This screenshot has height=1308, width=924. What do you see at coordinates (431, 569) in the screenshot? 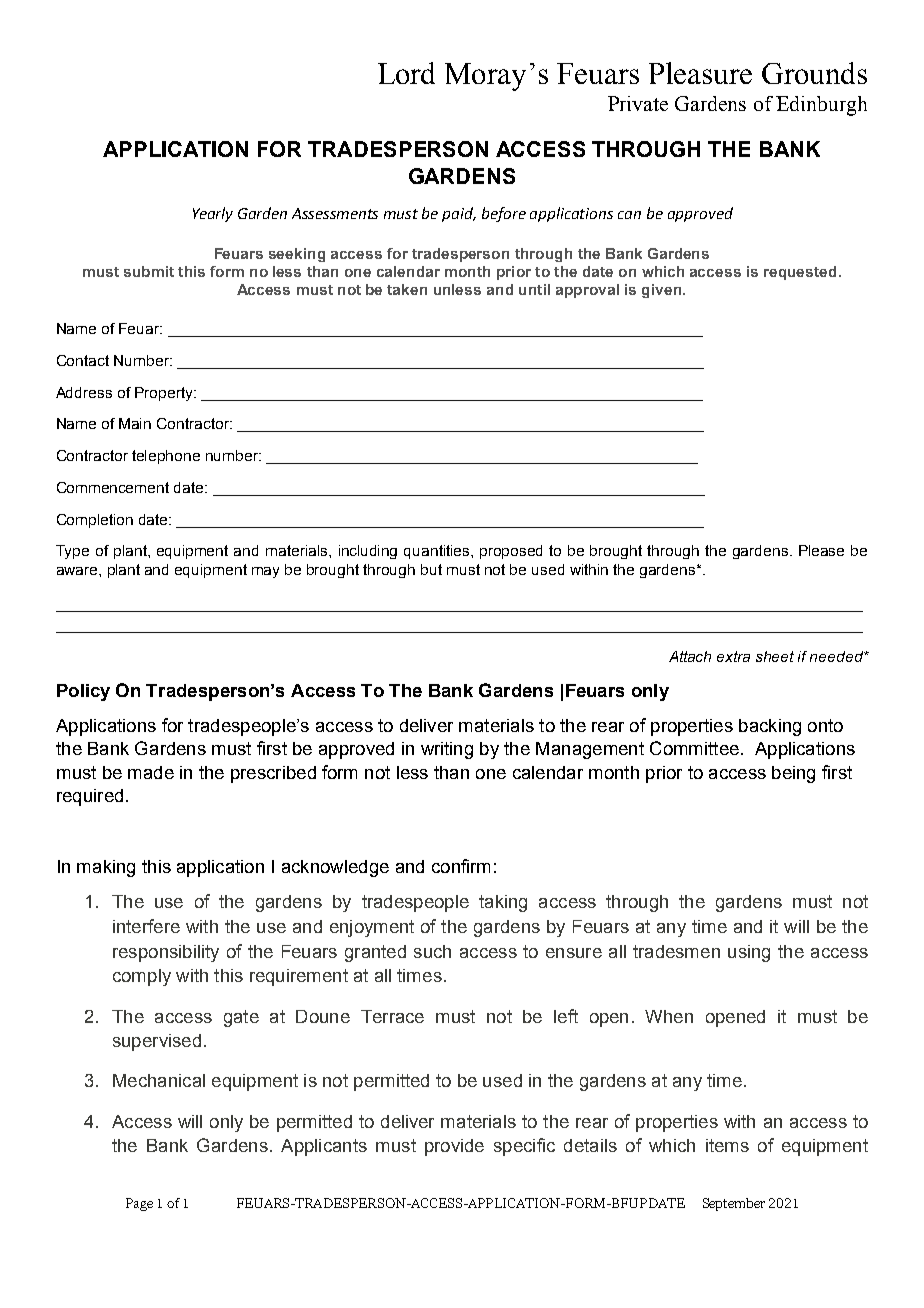
I see `but` at bounding box center [431, 569].
